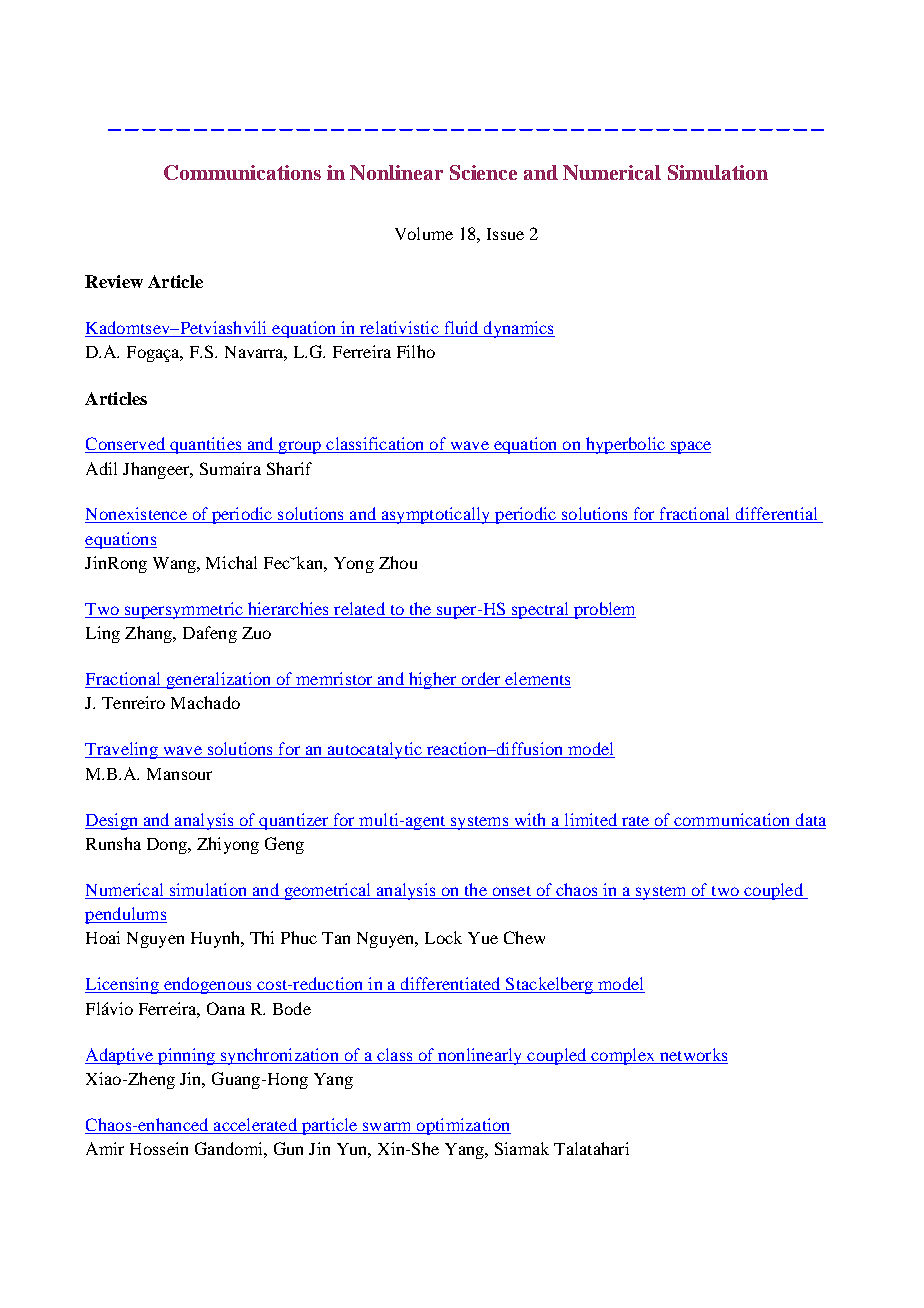  What do you see at coordinates (436, 515) in the image?
I see `asymptotically` at bounding box center [436, 515].
